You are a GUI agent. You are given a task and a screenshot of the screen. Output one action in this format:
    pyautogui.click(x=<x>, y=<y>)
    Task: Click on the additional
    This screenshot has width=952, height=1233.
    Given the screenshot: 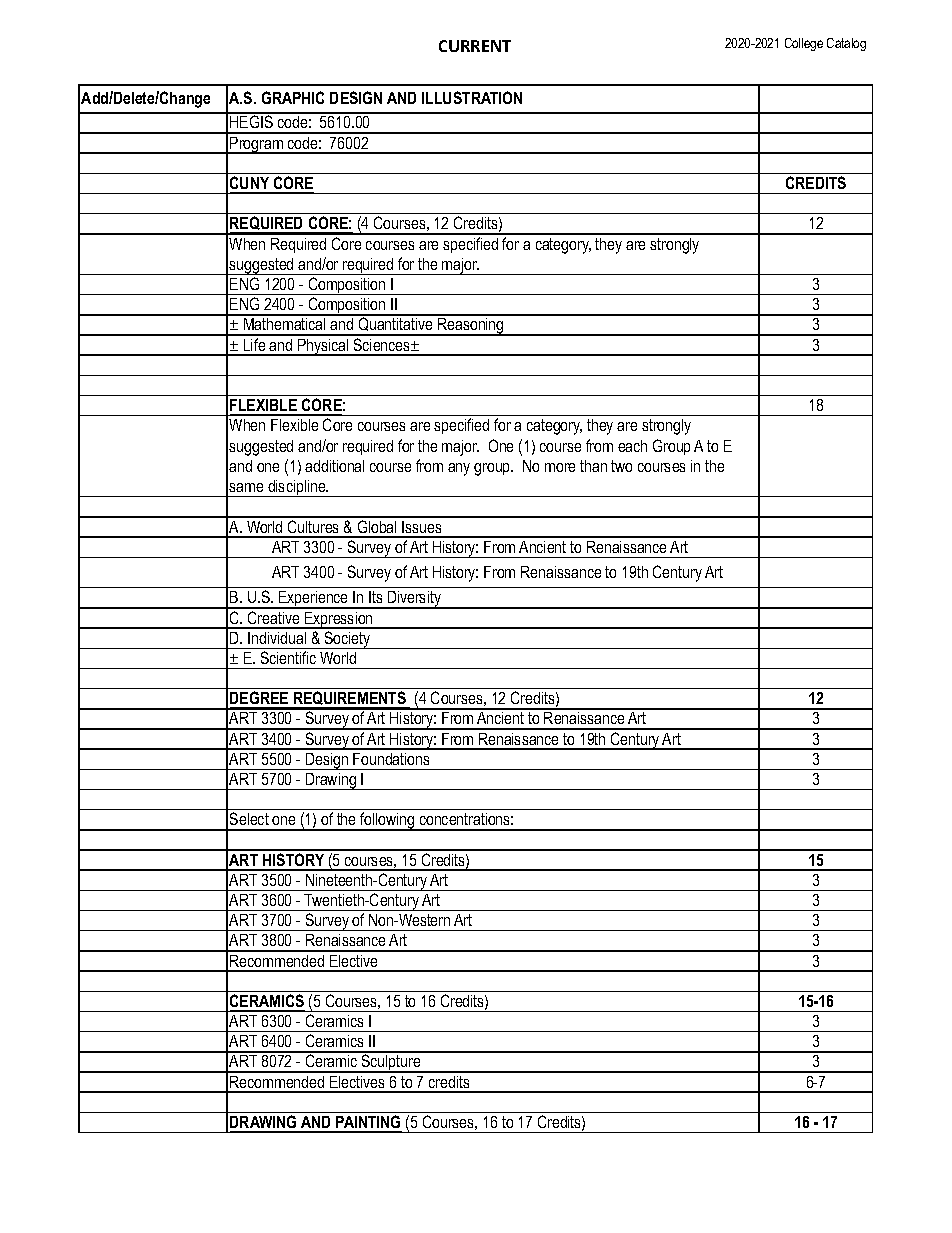 What is the action you would take?
    pyautogui.click(x=334, y=466)
